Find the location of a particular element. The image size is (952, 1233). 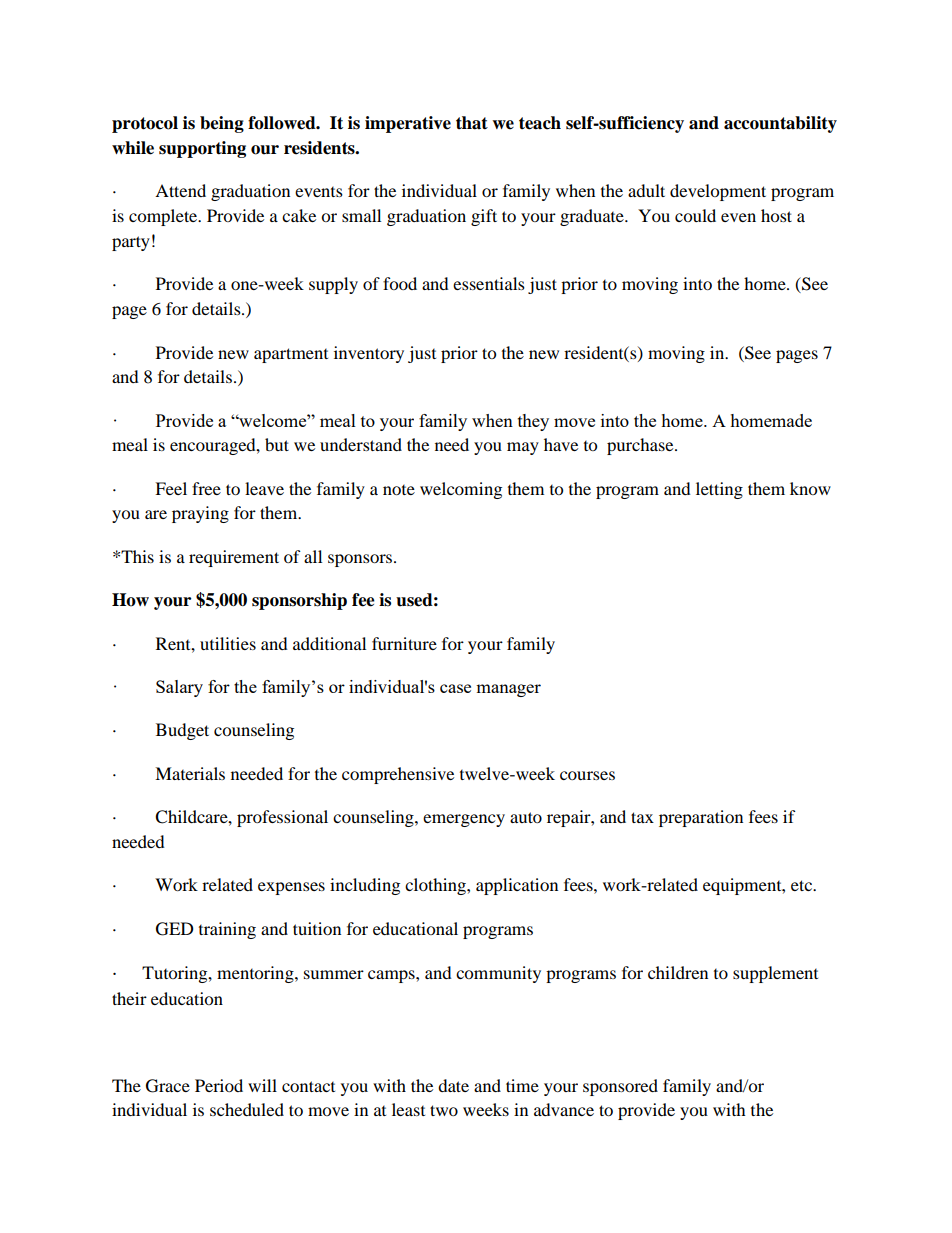

that is located at coordinates (472, 123).
